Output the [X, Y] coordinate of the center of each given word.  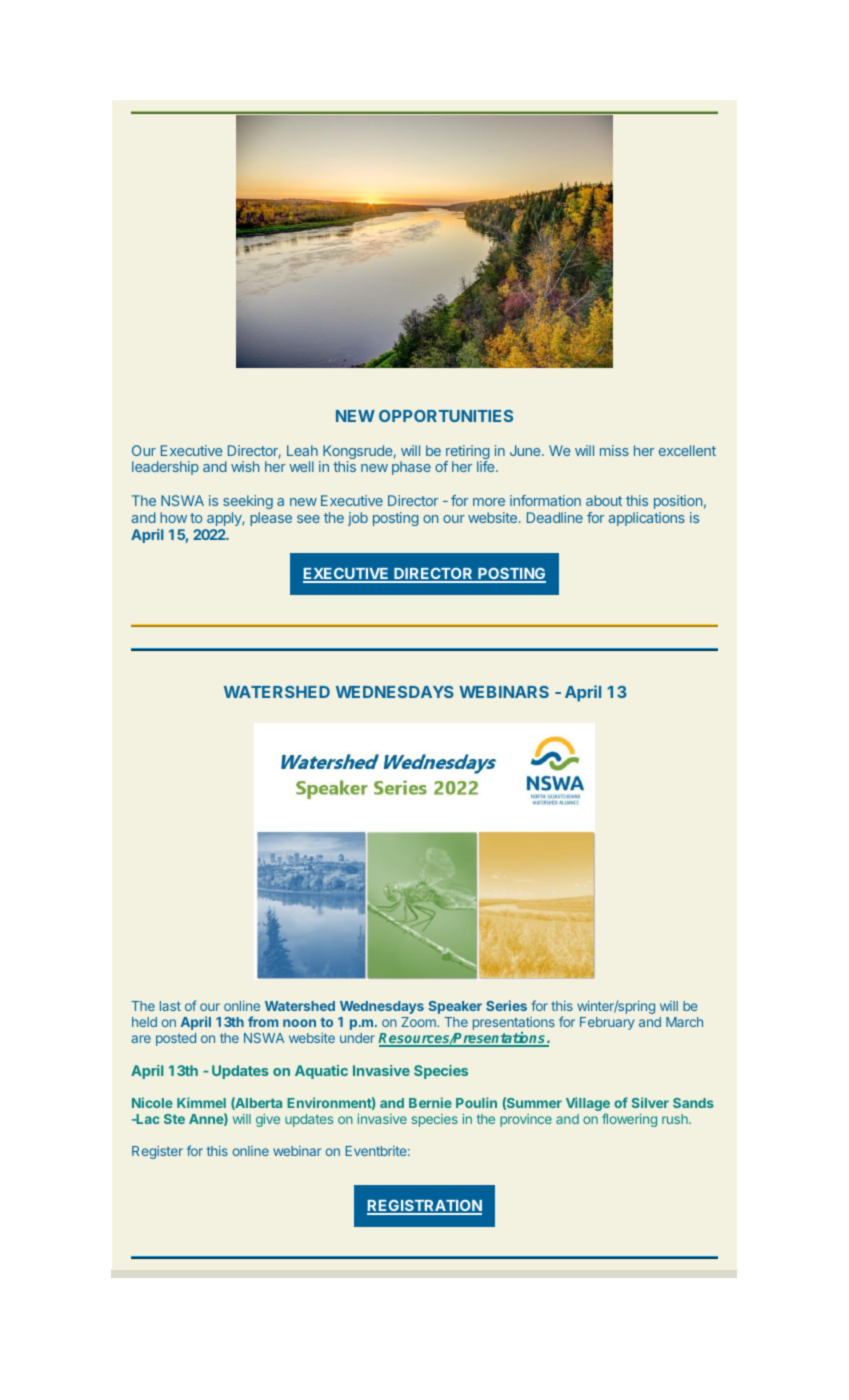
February [607, 1023]
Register [157, 1152]
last [170, 1006]
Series [506, 1005]
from [263, 1021]
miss [614, 450]
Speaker [455, 1007]
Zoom [419, 1022]
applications [647, 519]
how [173, 517]
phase [411, 468]
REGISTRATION [424, 1207]
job [358, 519]
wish [245, 466]
